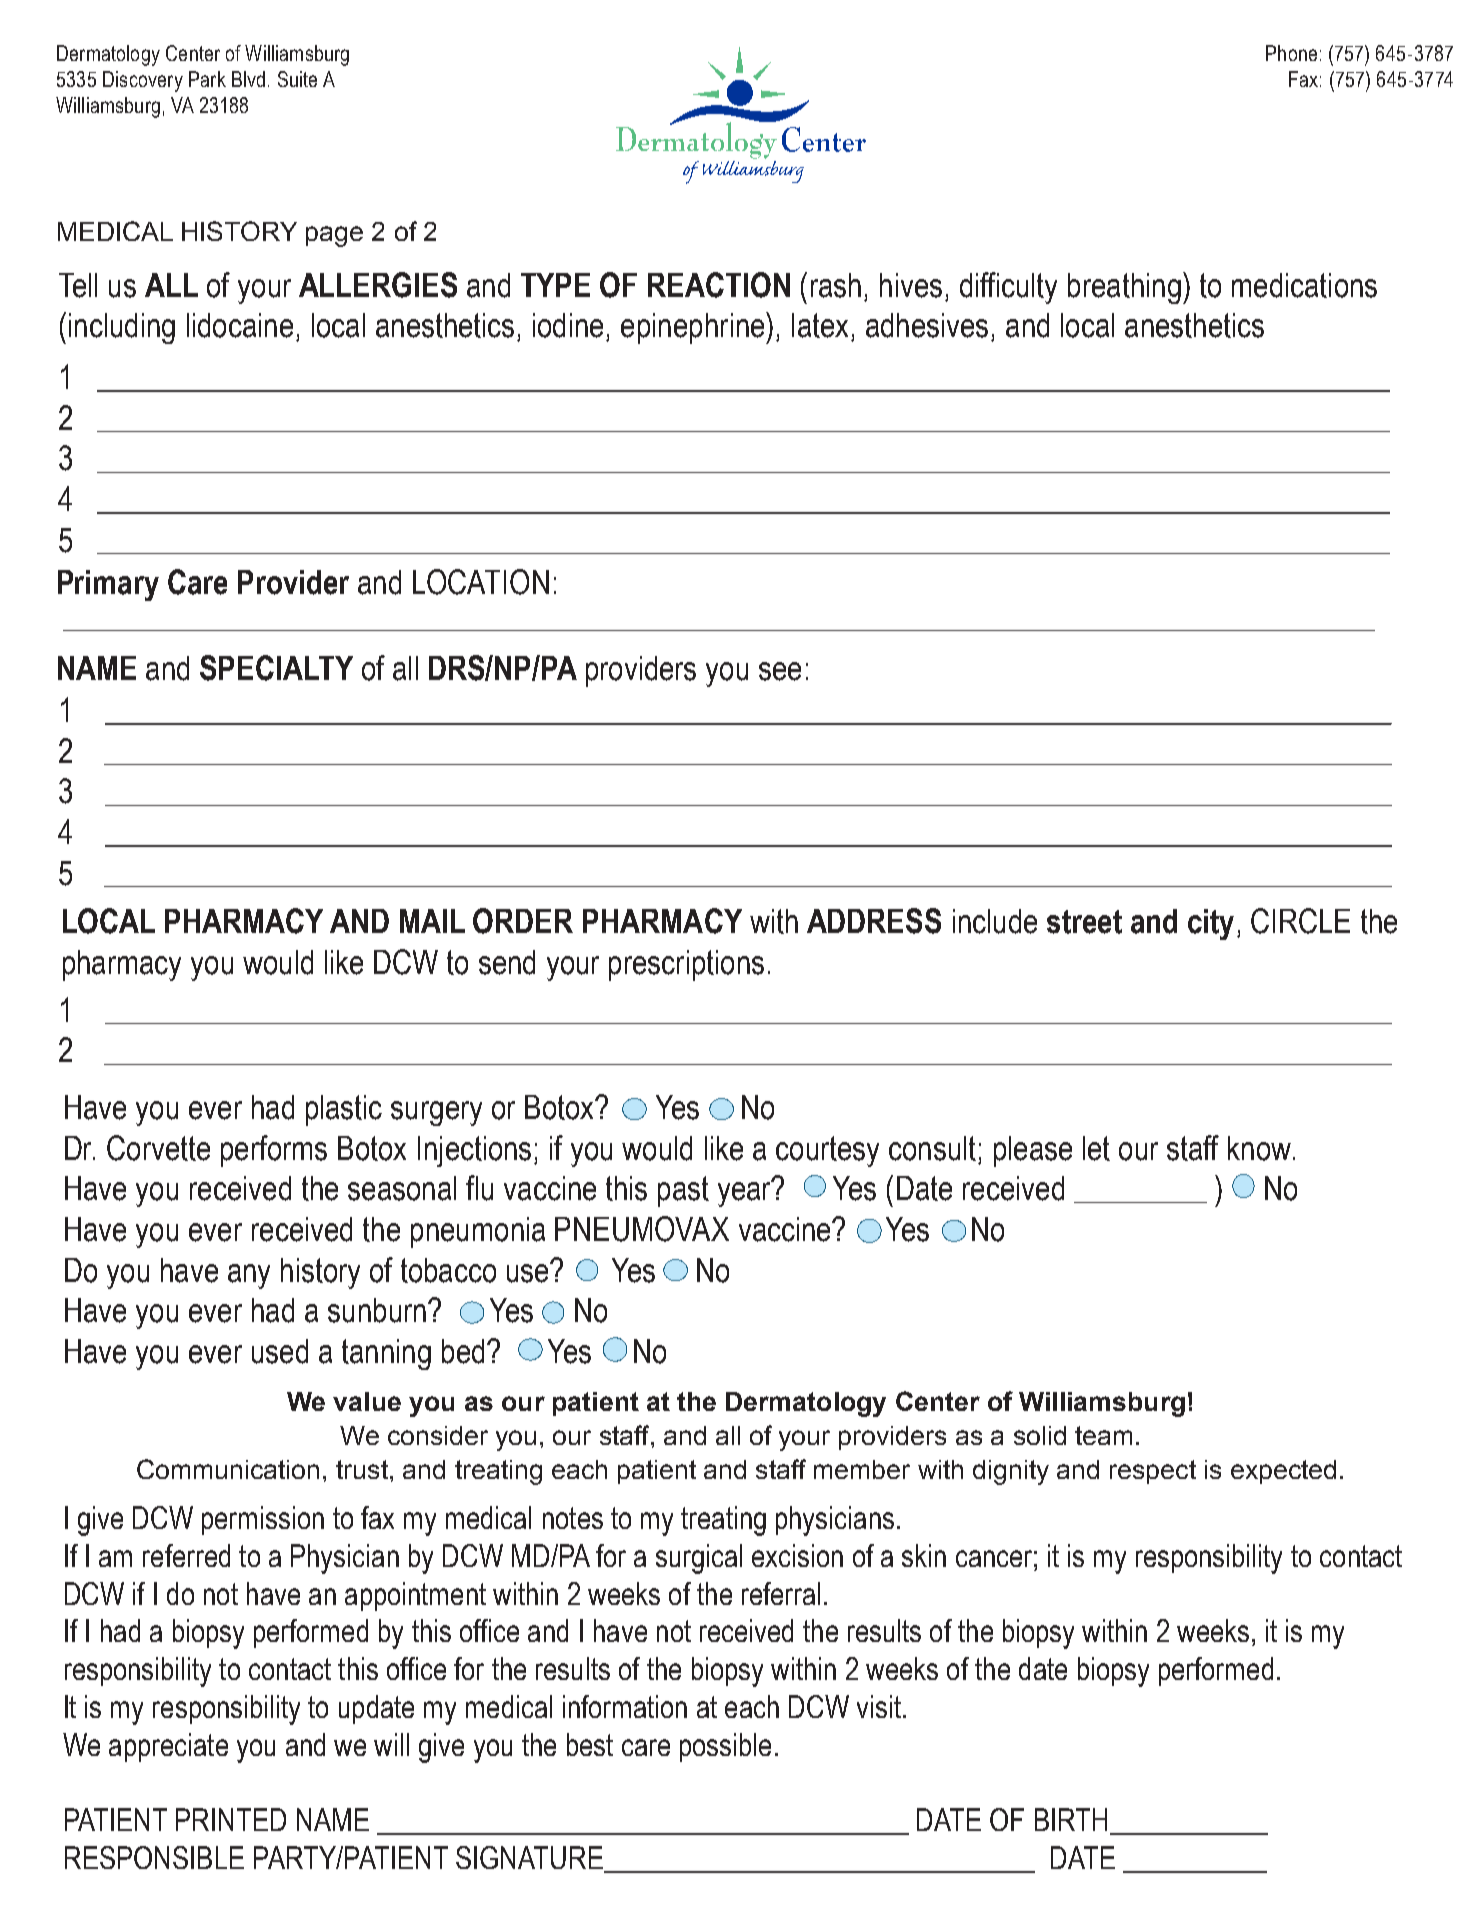 The image size is (1482, 1918). I want to click on Communication, so click(228, 1469).
